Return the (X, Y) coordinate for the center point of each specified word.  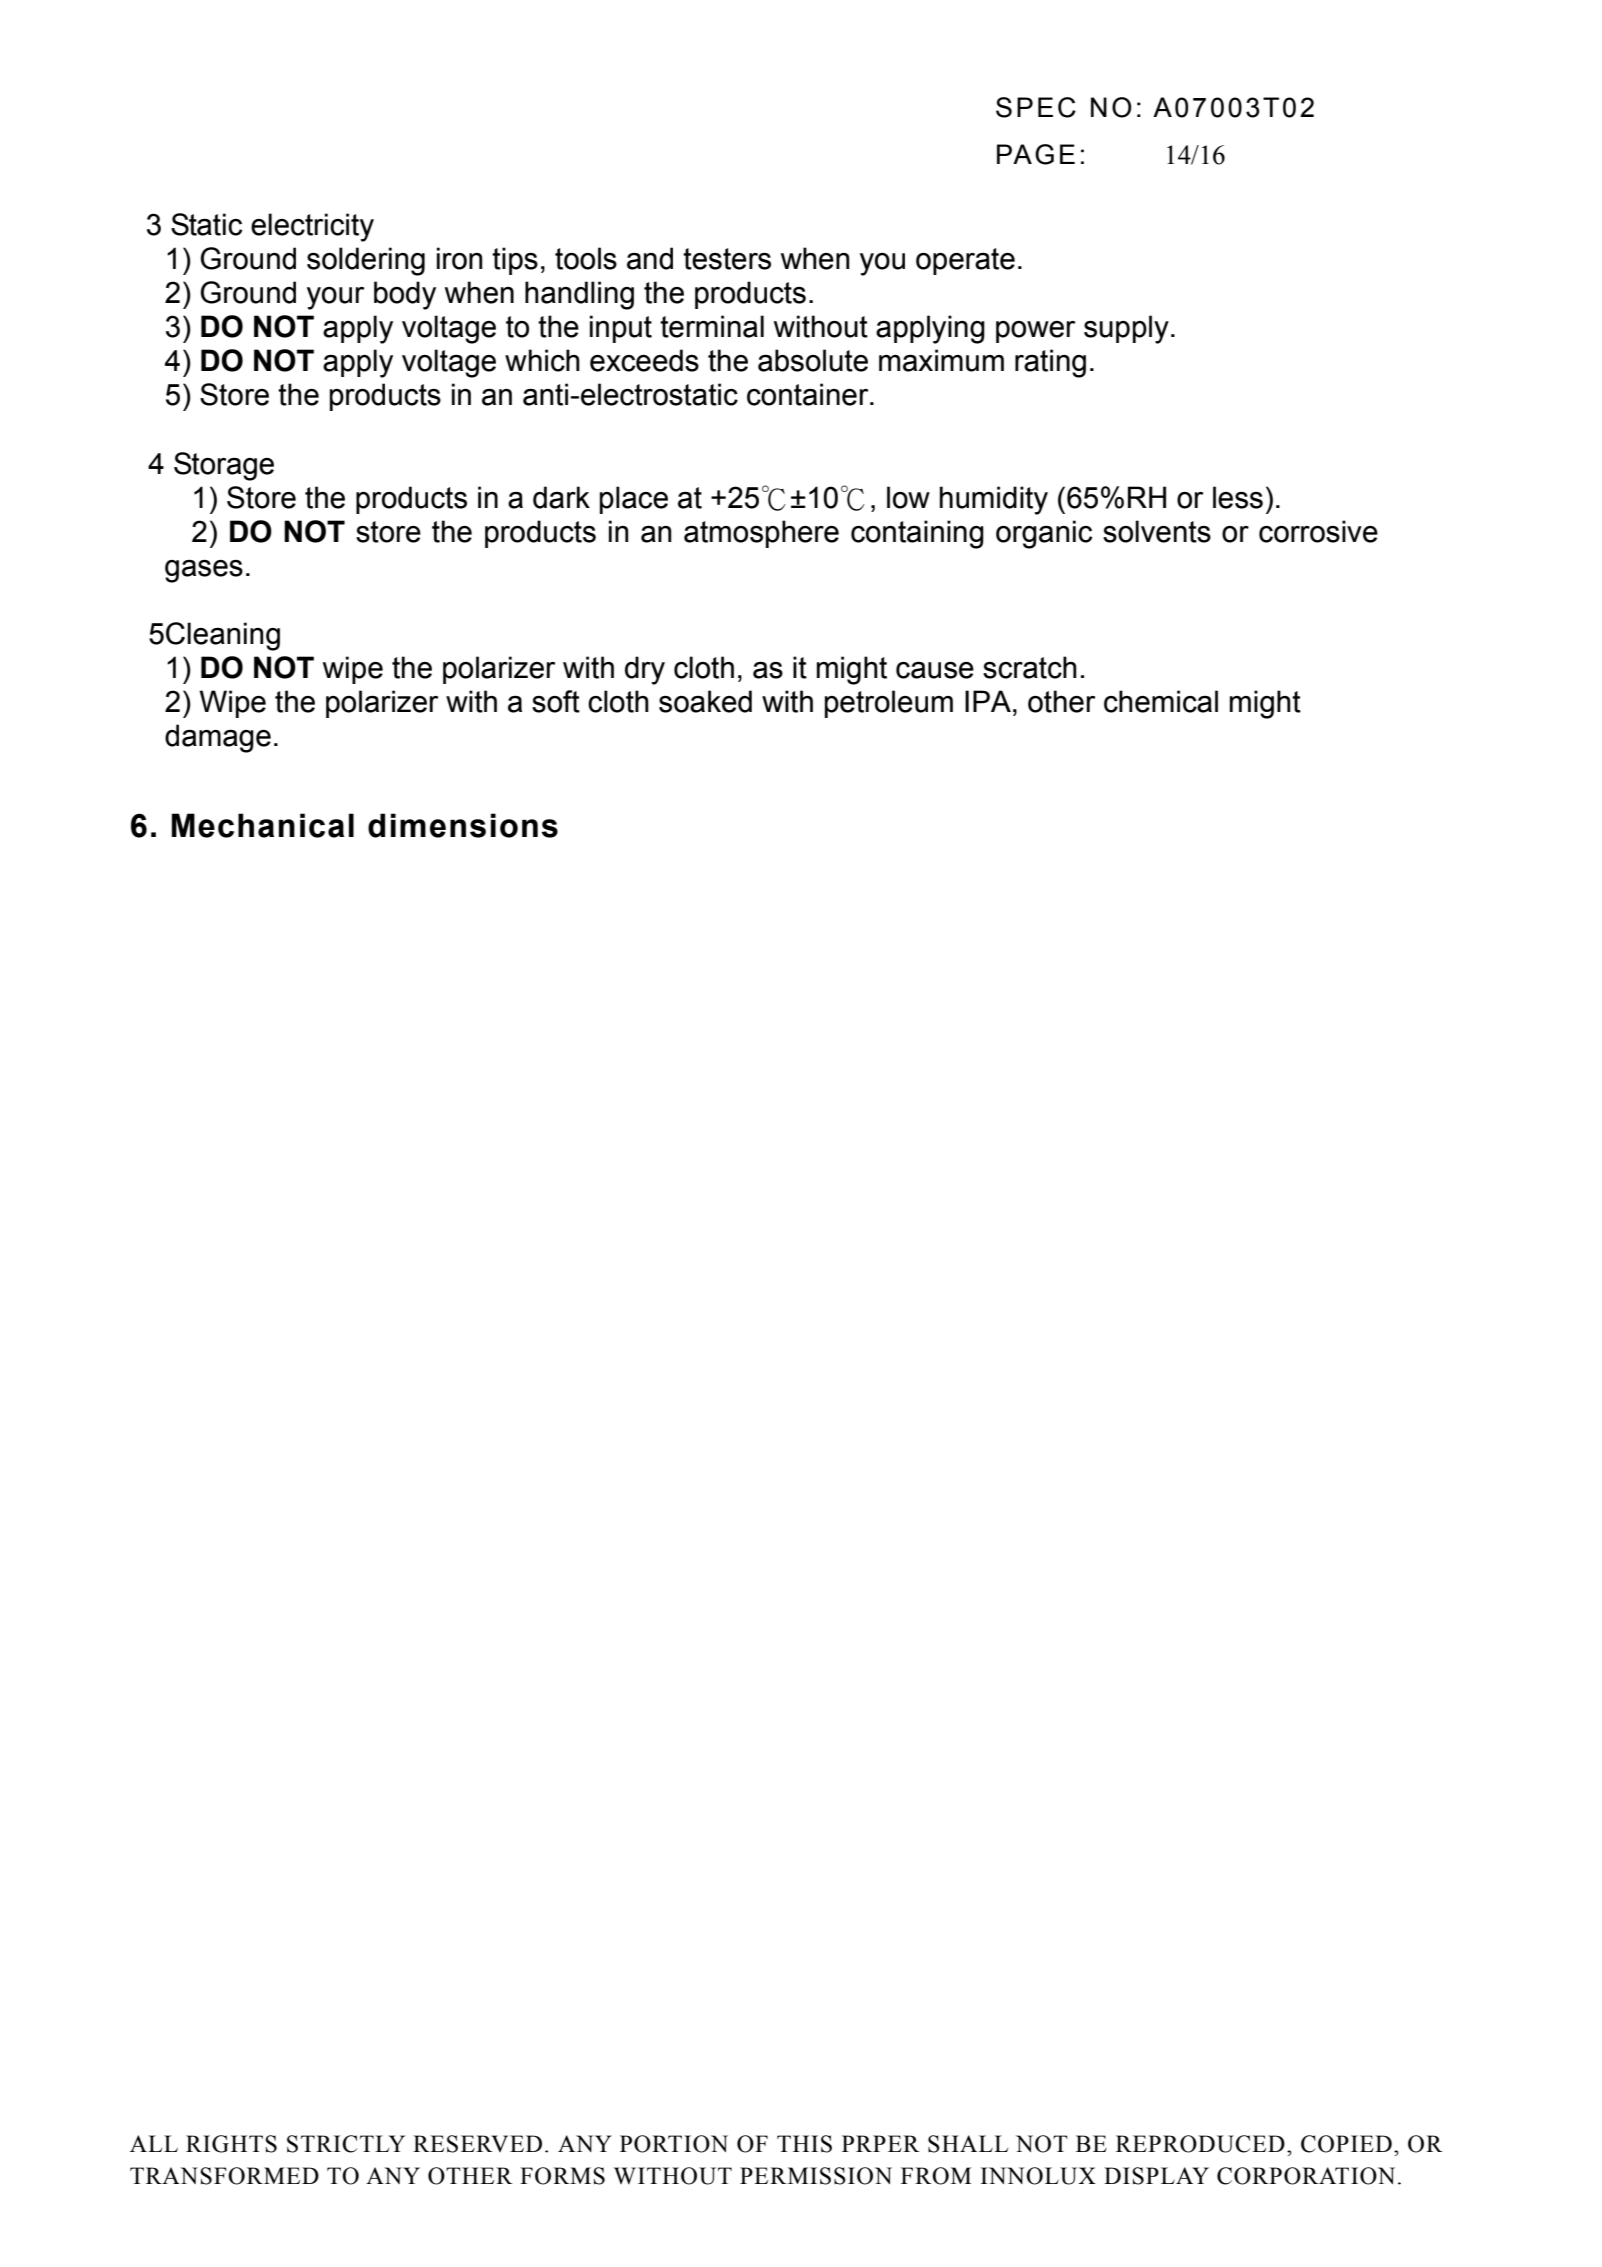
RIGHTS (231, 2144)
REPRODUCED (1200, 2144)
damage (218, 738)
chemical (1161, 701)
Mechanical (263, 825)
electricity (312, 227)
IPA (988, 701)
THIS (804, 2144)
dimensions (463, 825)
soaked (705, 701)
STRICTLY (346, 2144)
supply (1126, 329)
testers (727, 259)
